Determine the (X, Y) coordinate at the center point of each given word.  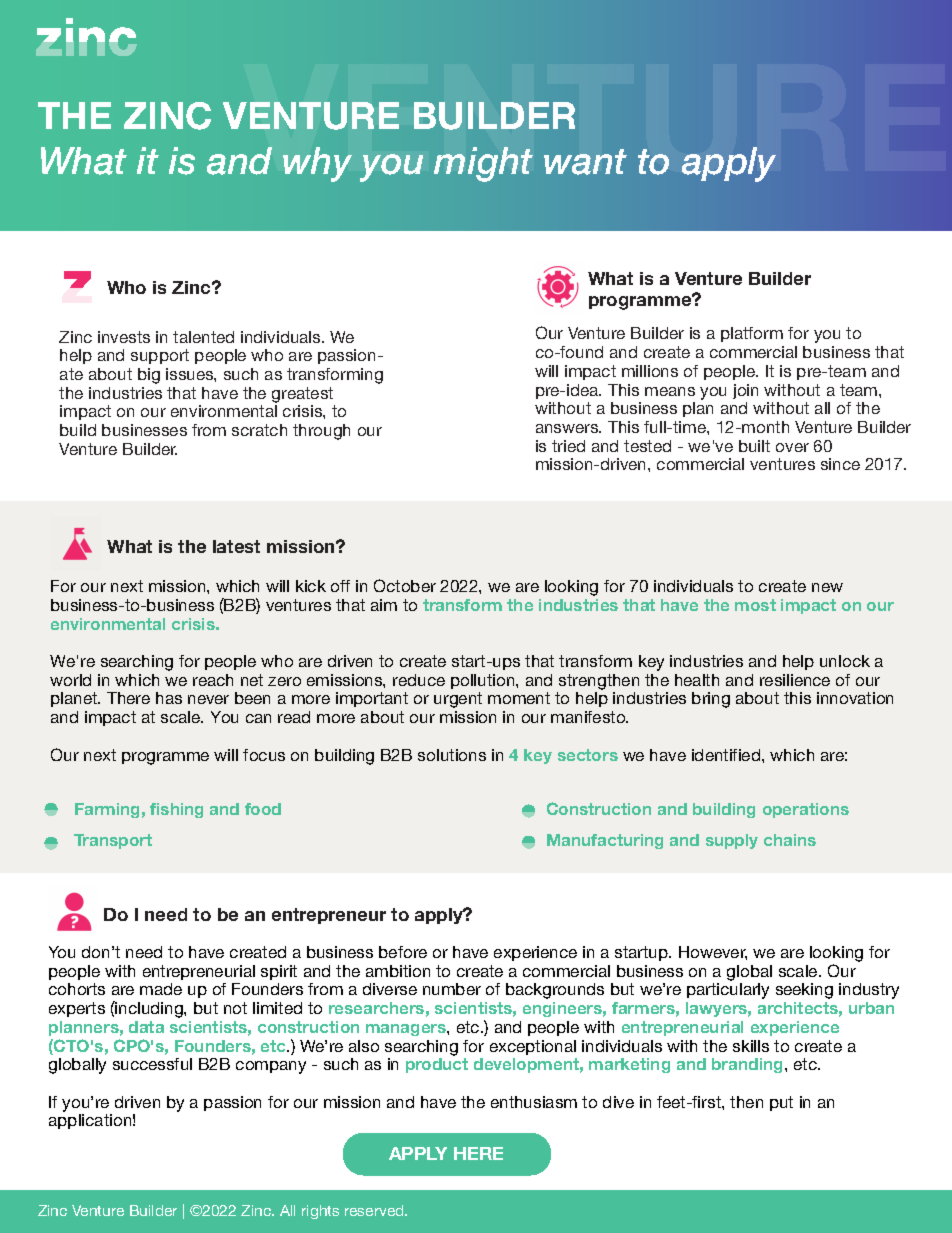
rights (320, 1212)
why (317, 164)
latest (236, 546)
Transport (113, 841)
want (585, 162)
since (840, 464)
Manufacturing (605, 841)
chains (790, 840)
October (405, 585)
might (483, 164)
